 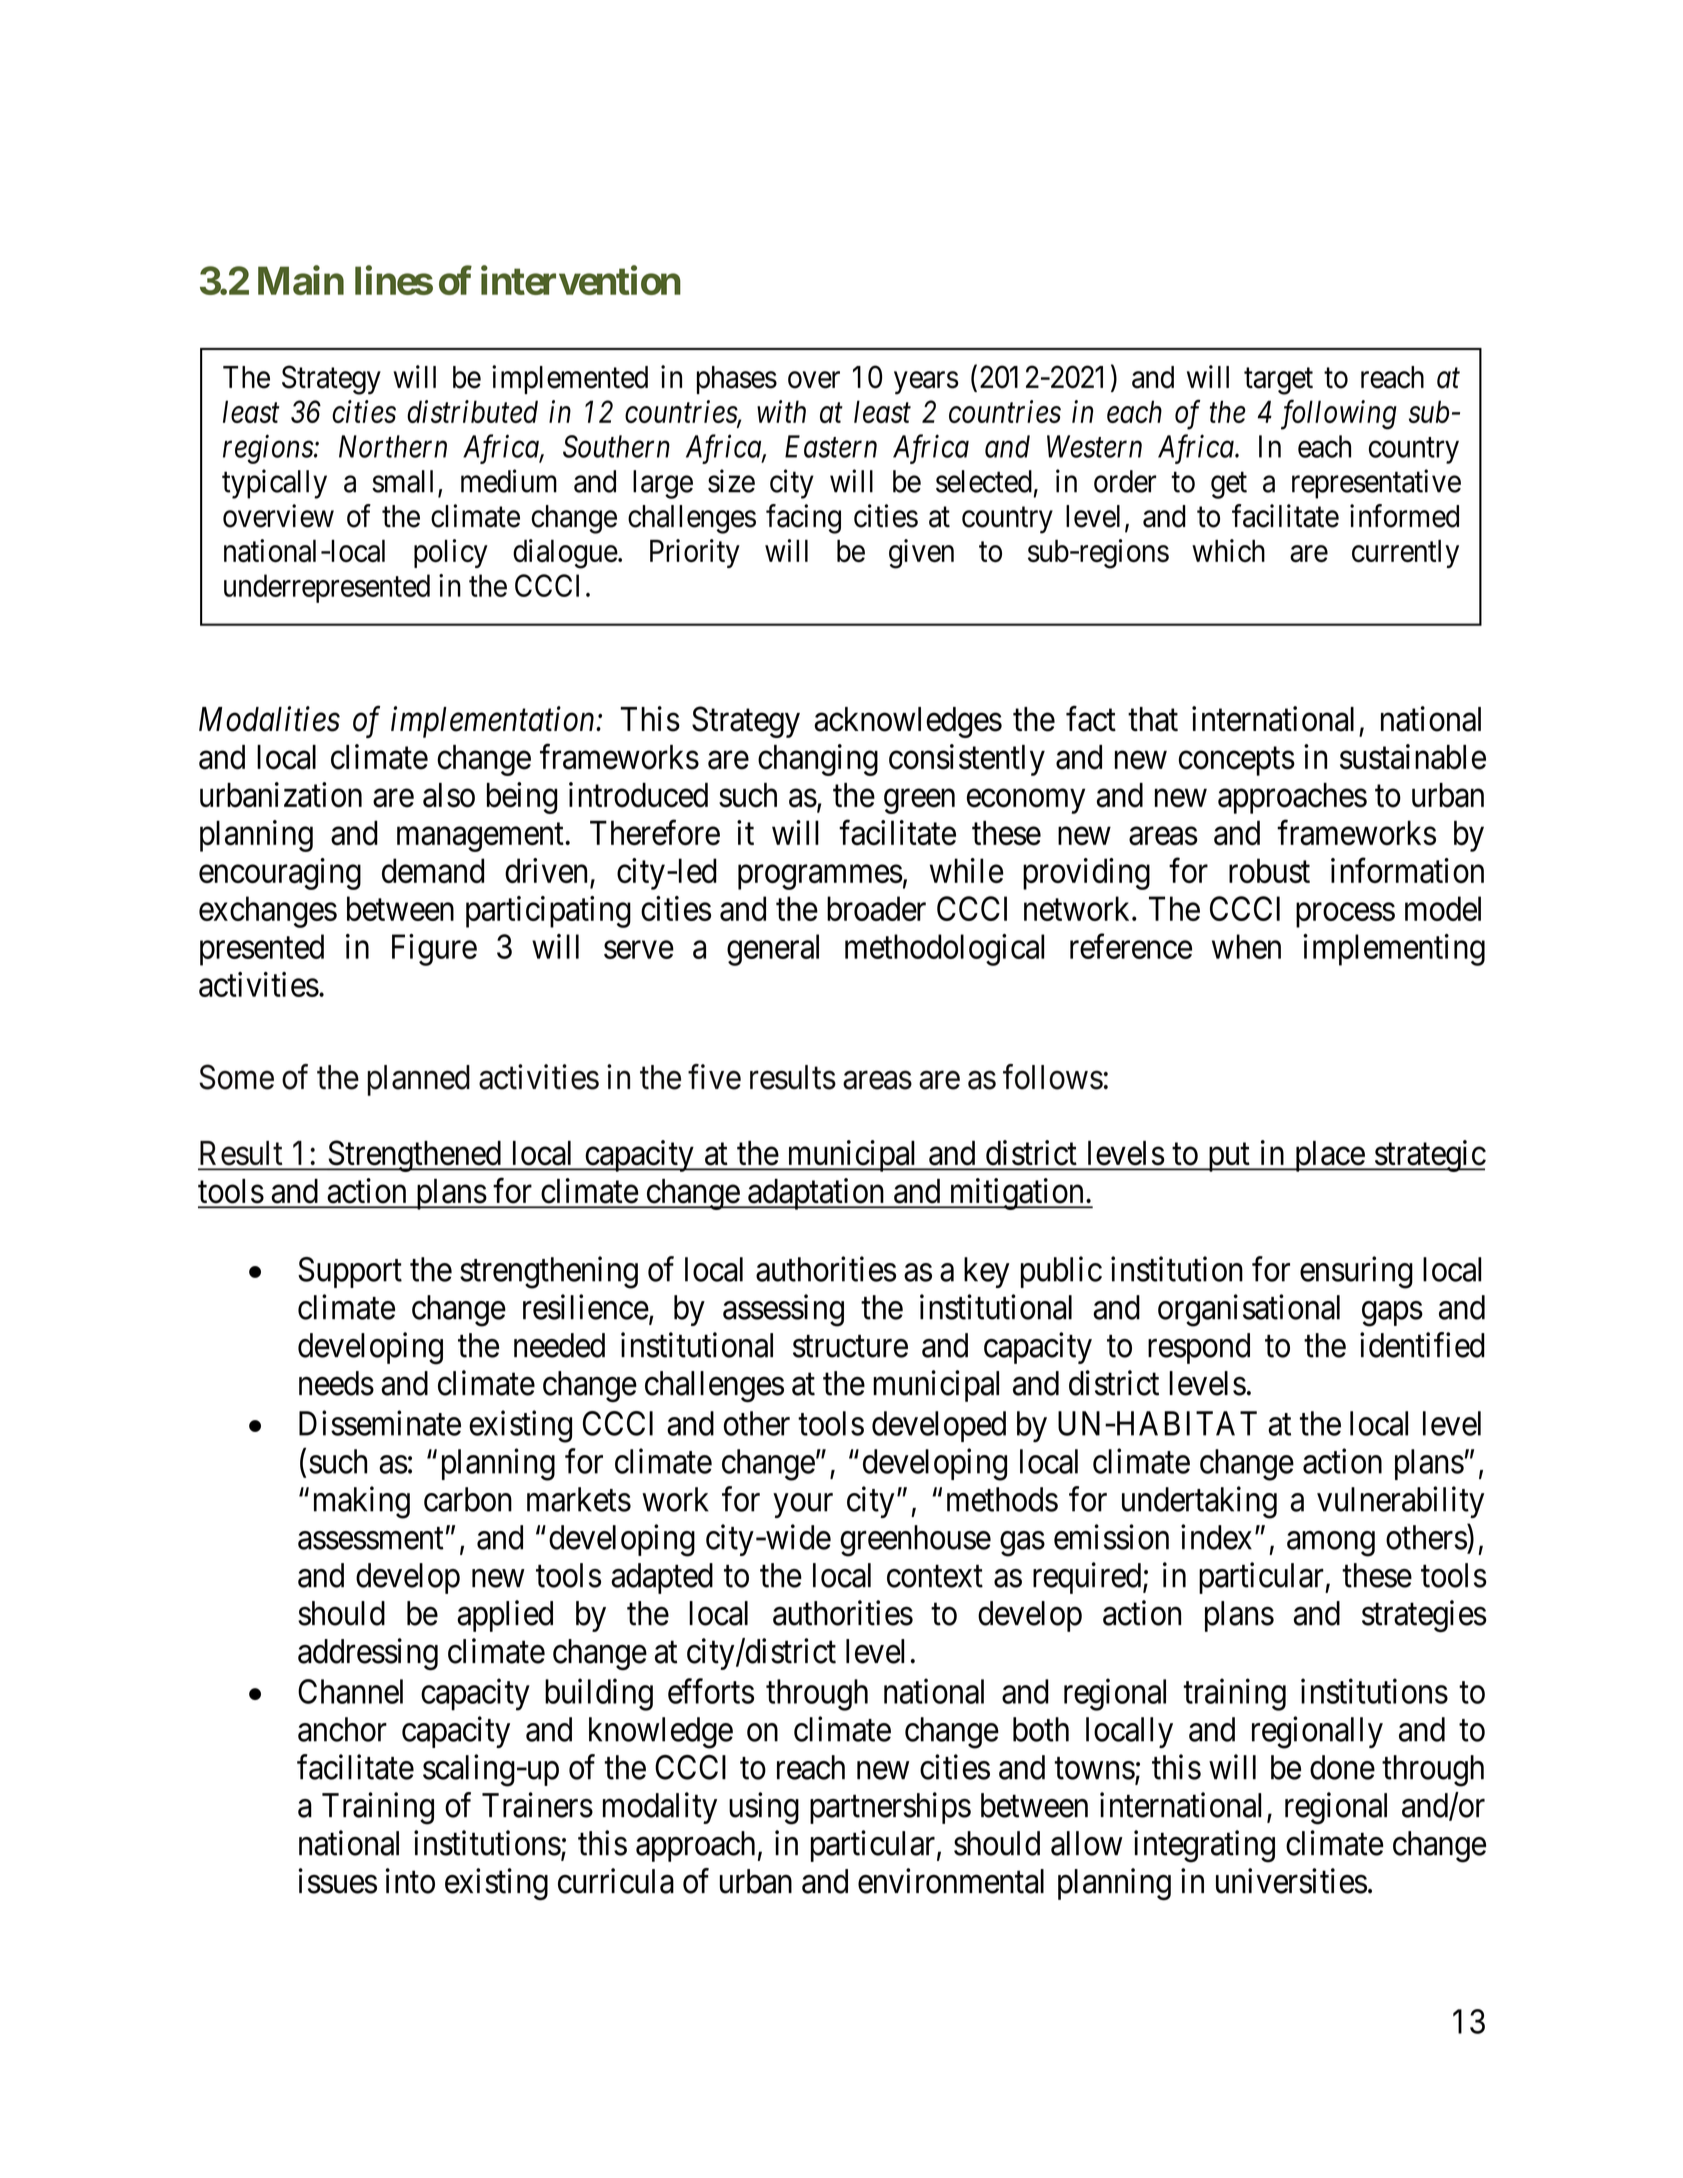 What do you see at coordinates (876, 908) in the image?
I see `broader` at bounding box center [876, 908].
